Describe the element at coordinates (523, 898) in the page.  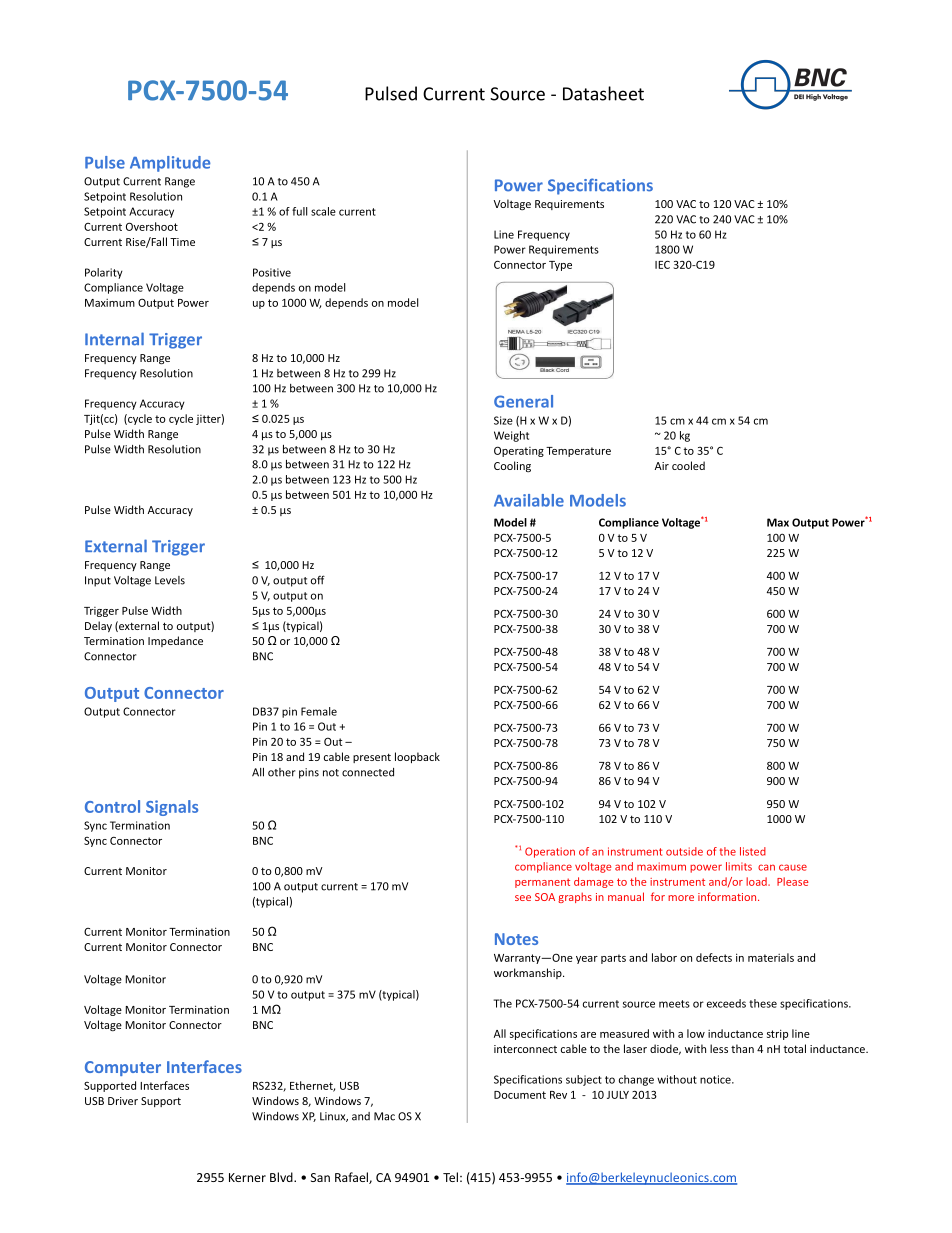
I see `see` at that location.
